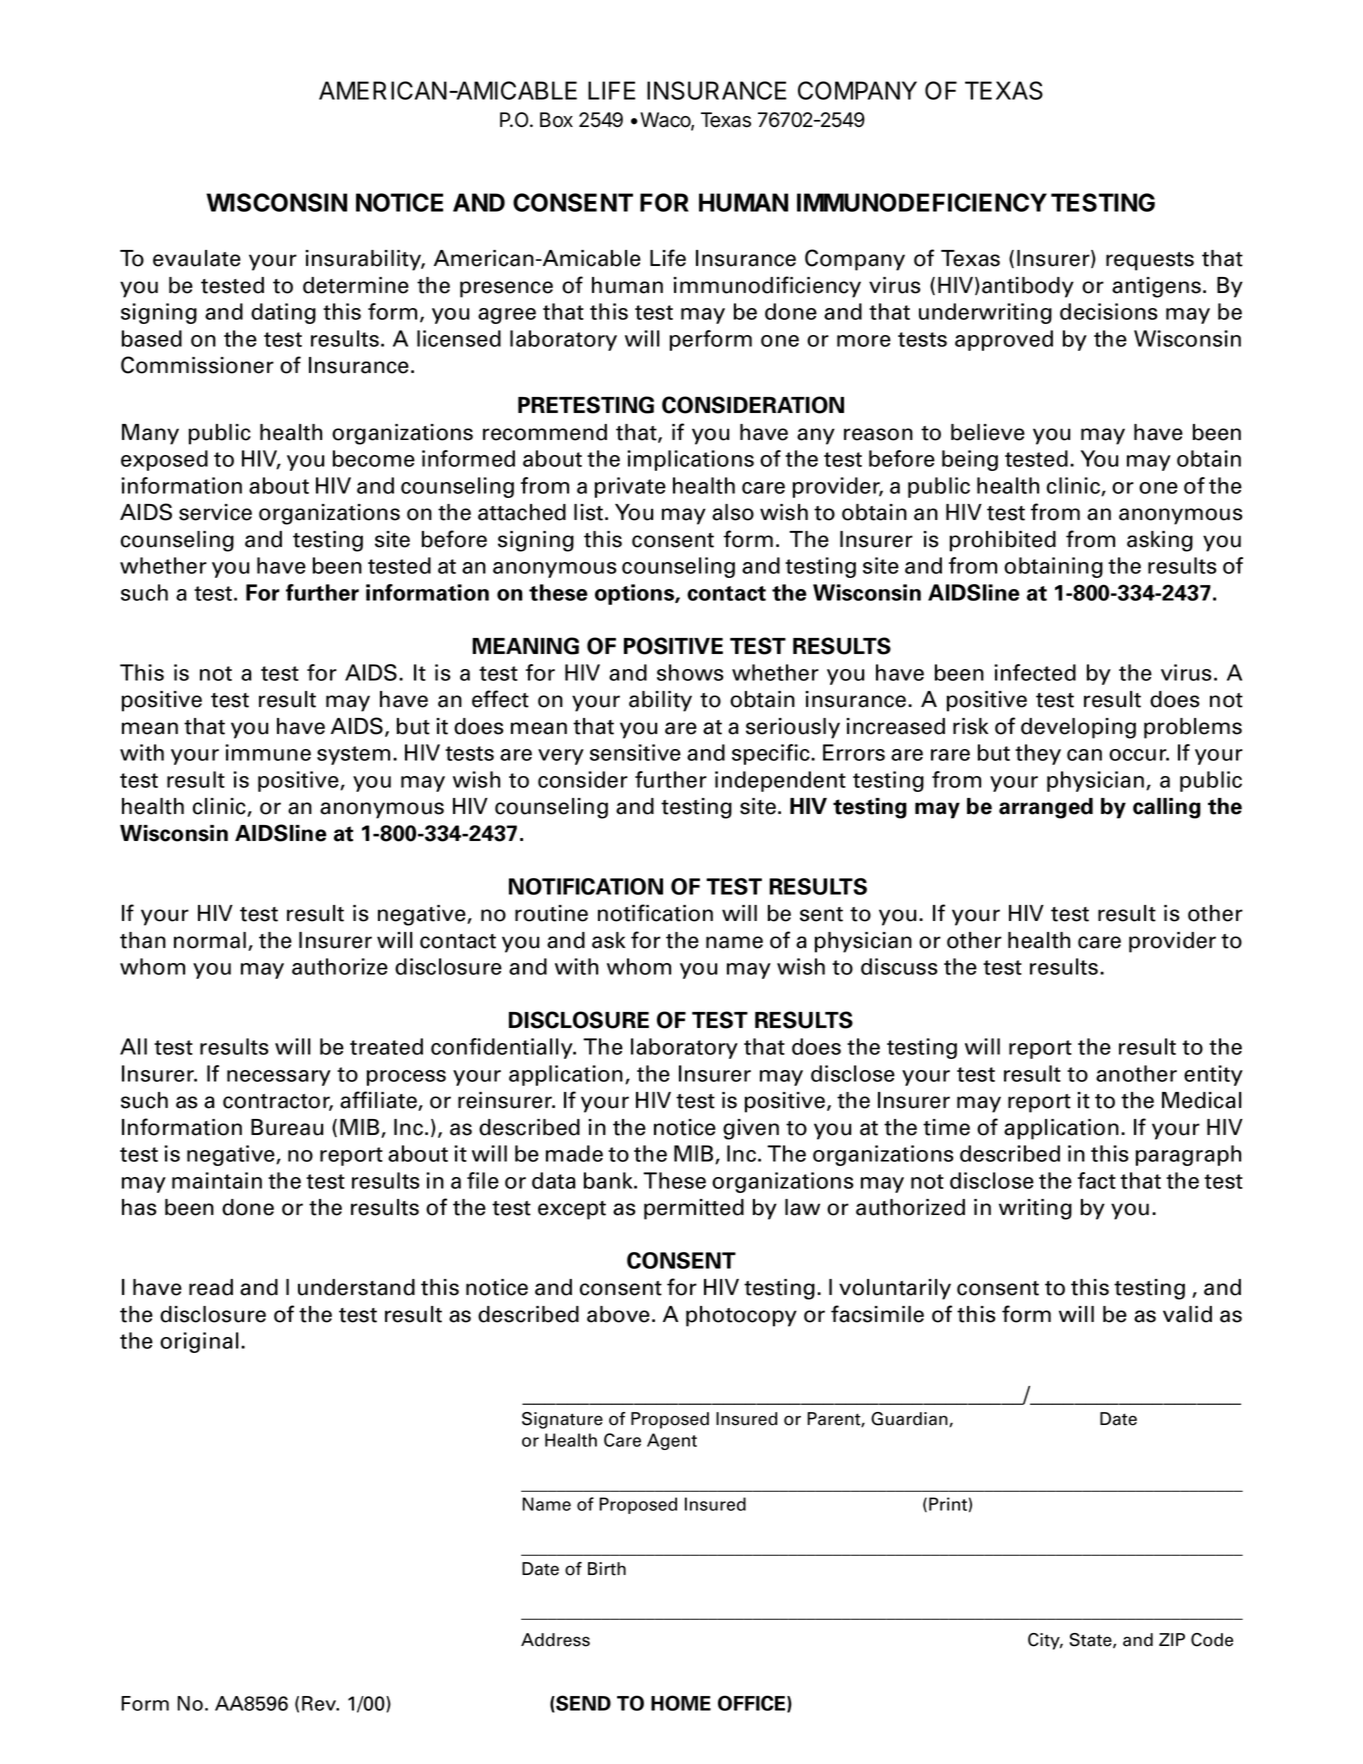 The height and width of the document is (1764, 1363). What do you see at coordinates (210, 940) in the document?
I see `normal` at bounding box center [210, 940].
